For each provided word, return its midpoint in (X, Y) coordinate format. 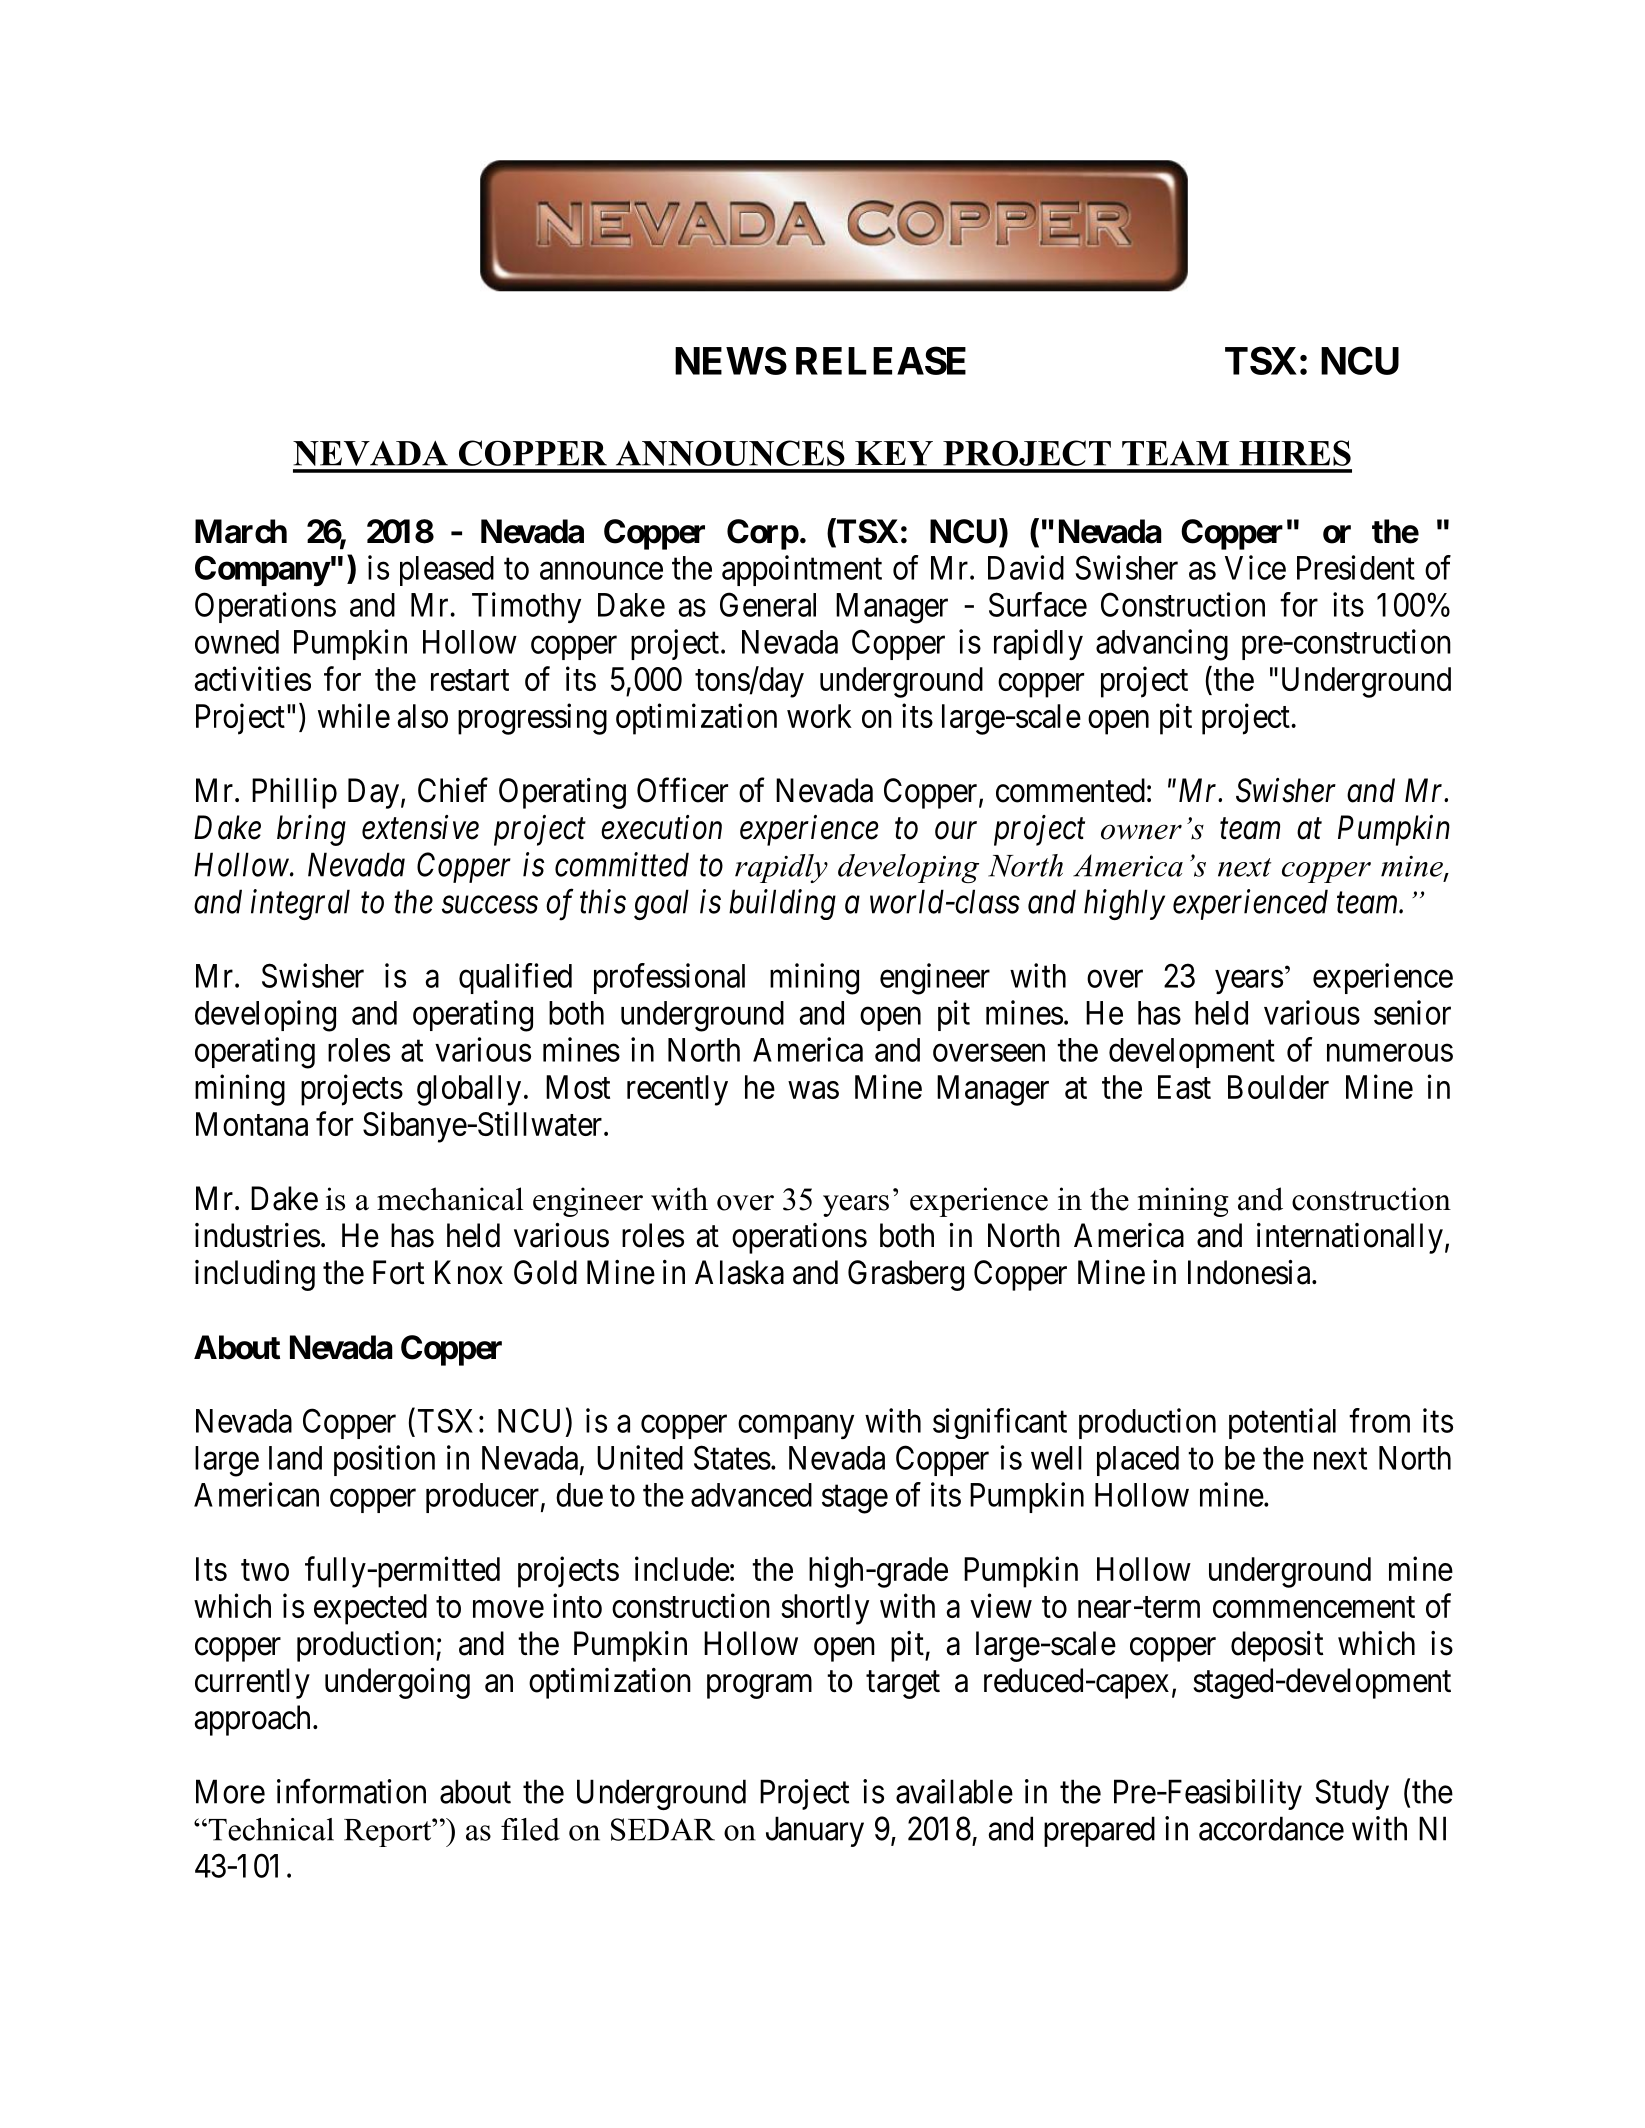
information (351, 1791)
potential (1282, 1423)
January (815, 1832)
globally (469, 1090)
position (384, 1460)
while (354, 715)
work (819, 716)
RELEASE (881, 360)
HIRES (1295, 453)
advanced (751, 1495)
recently (677, 1090)
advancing (1162, 645)
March (241, 531)
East (1184, 1087)
